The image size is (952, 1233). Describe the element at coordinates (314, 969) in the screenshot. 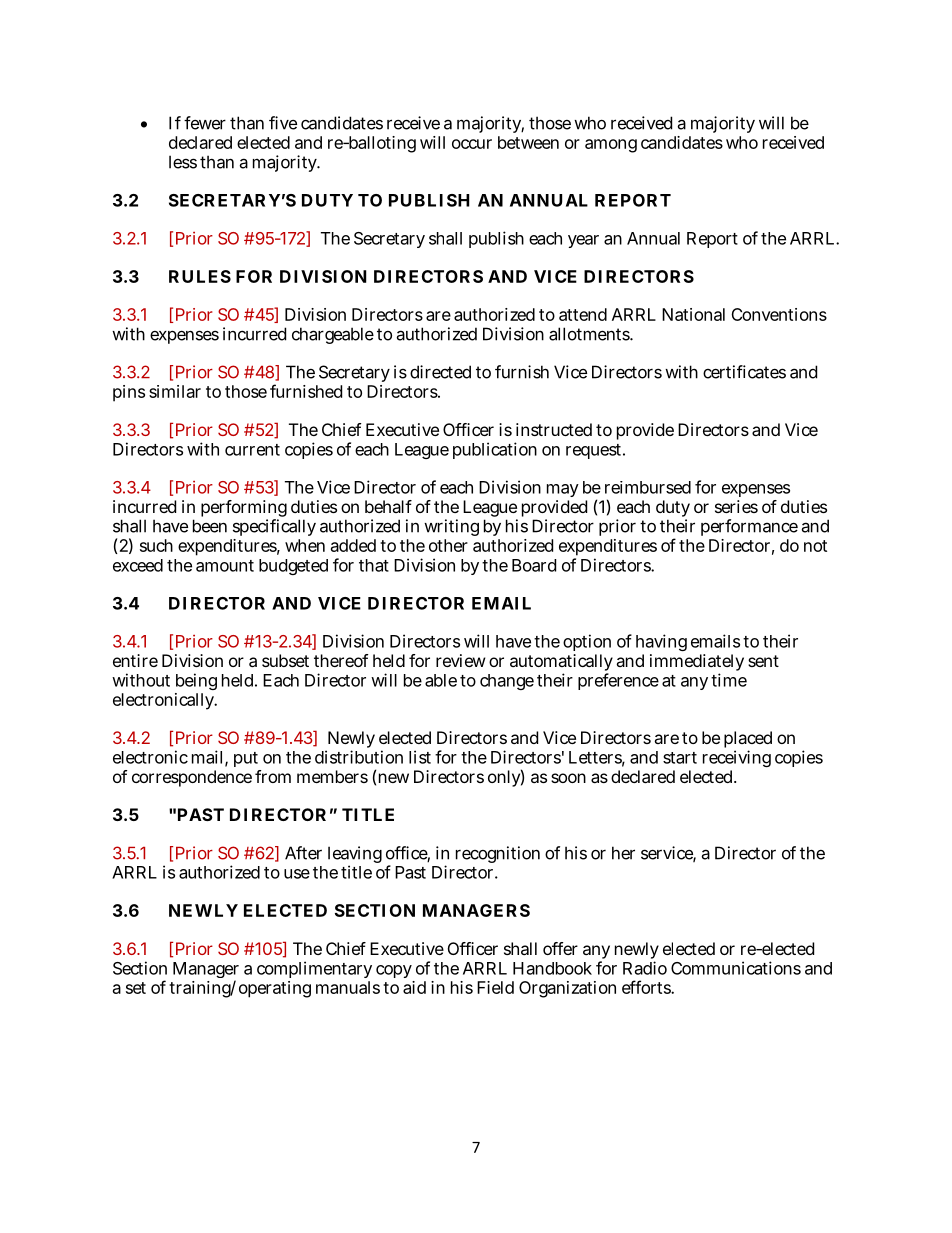

I see `complimentary` at that location.
